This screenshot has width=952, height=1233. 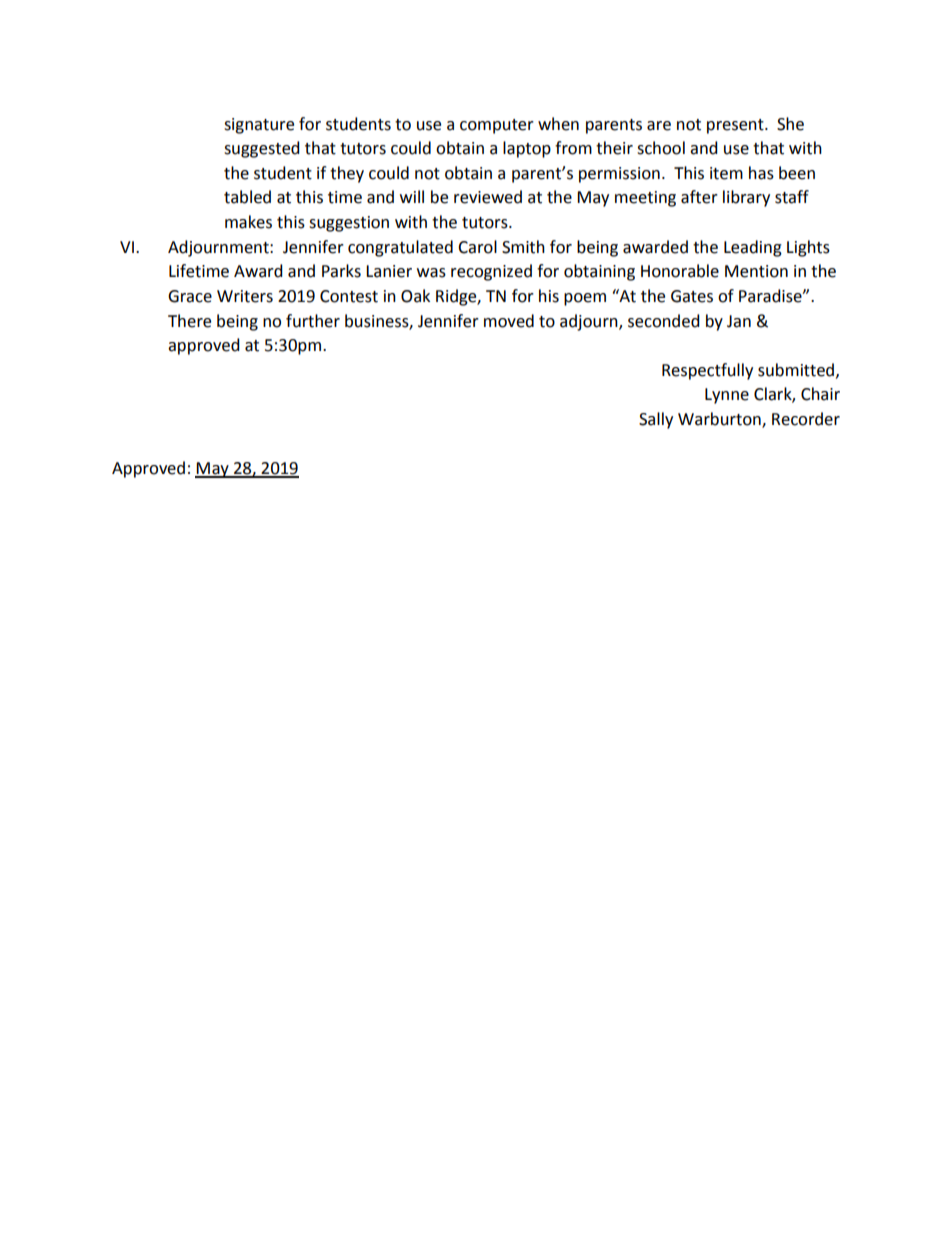 What do you see at coordinates (523, 247) in the screenshot?
I see `Smith` at bounding box center [523, 247].
